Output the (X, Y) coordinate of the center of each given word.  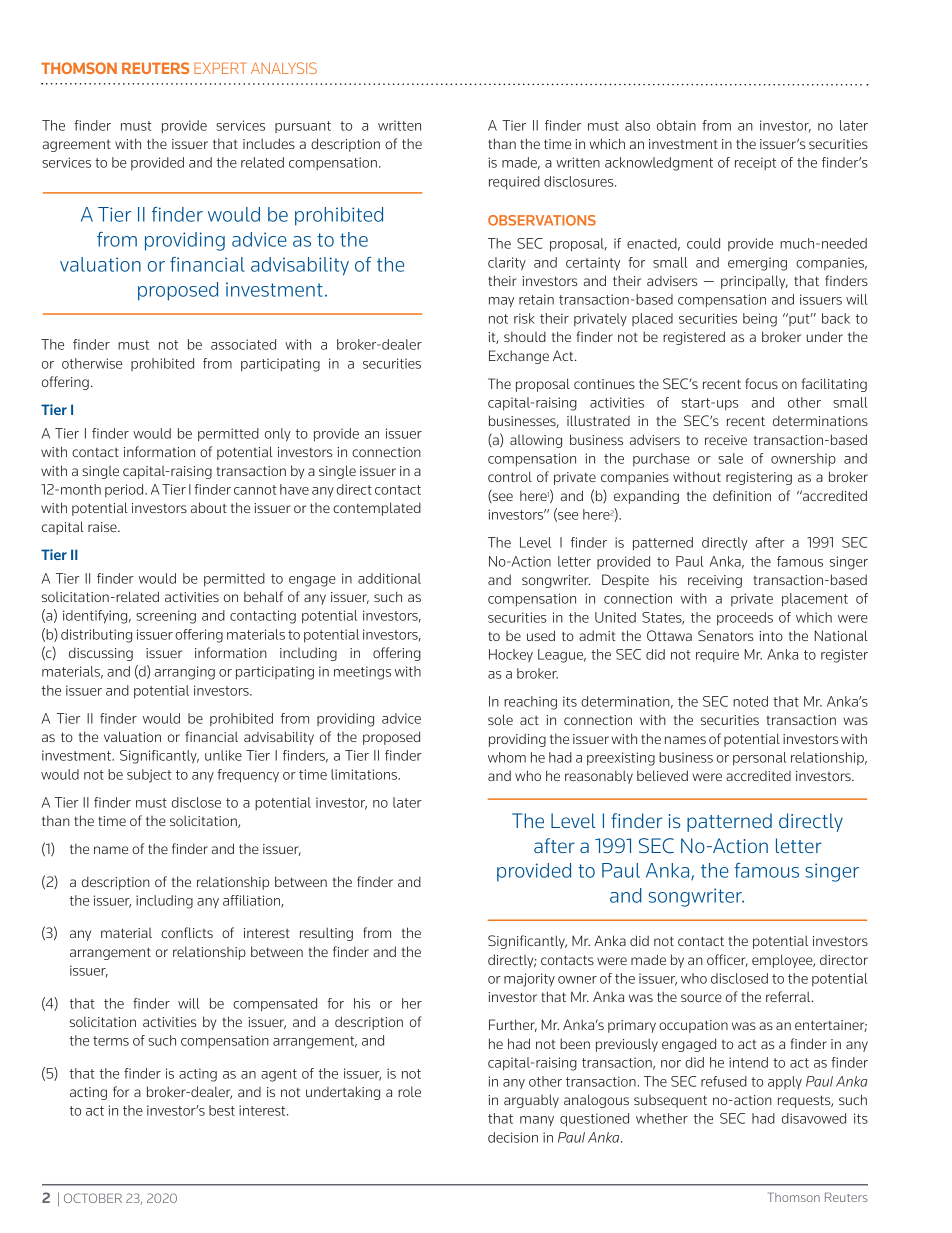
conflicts (187, 932)
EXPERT (220, 68)
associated (243, 344)
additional (389, 578)
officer (727, 960)
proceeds (745, 618)
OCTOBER (93, 1198)
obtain (676, 125)
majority (529, 980)
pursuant (303, 127)
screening (166, 617)
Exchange (519, 357)
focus (761, 383)
